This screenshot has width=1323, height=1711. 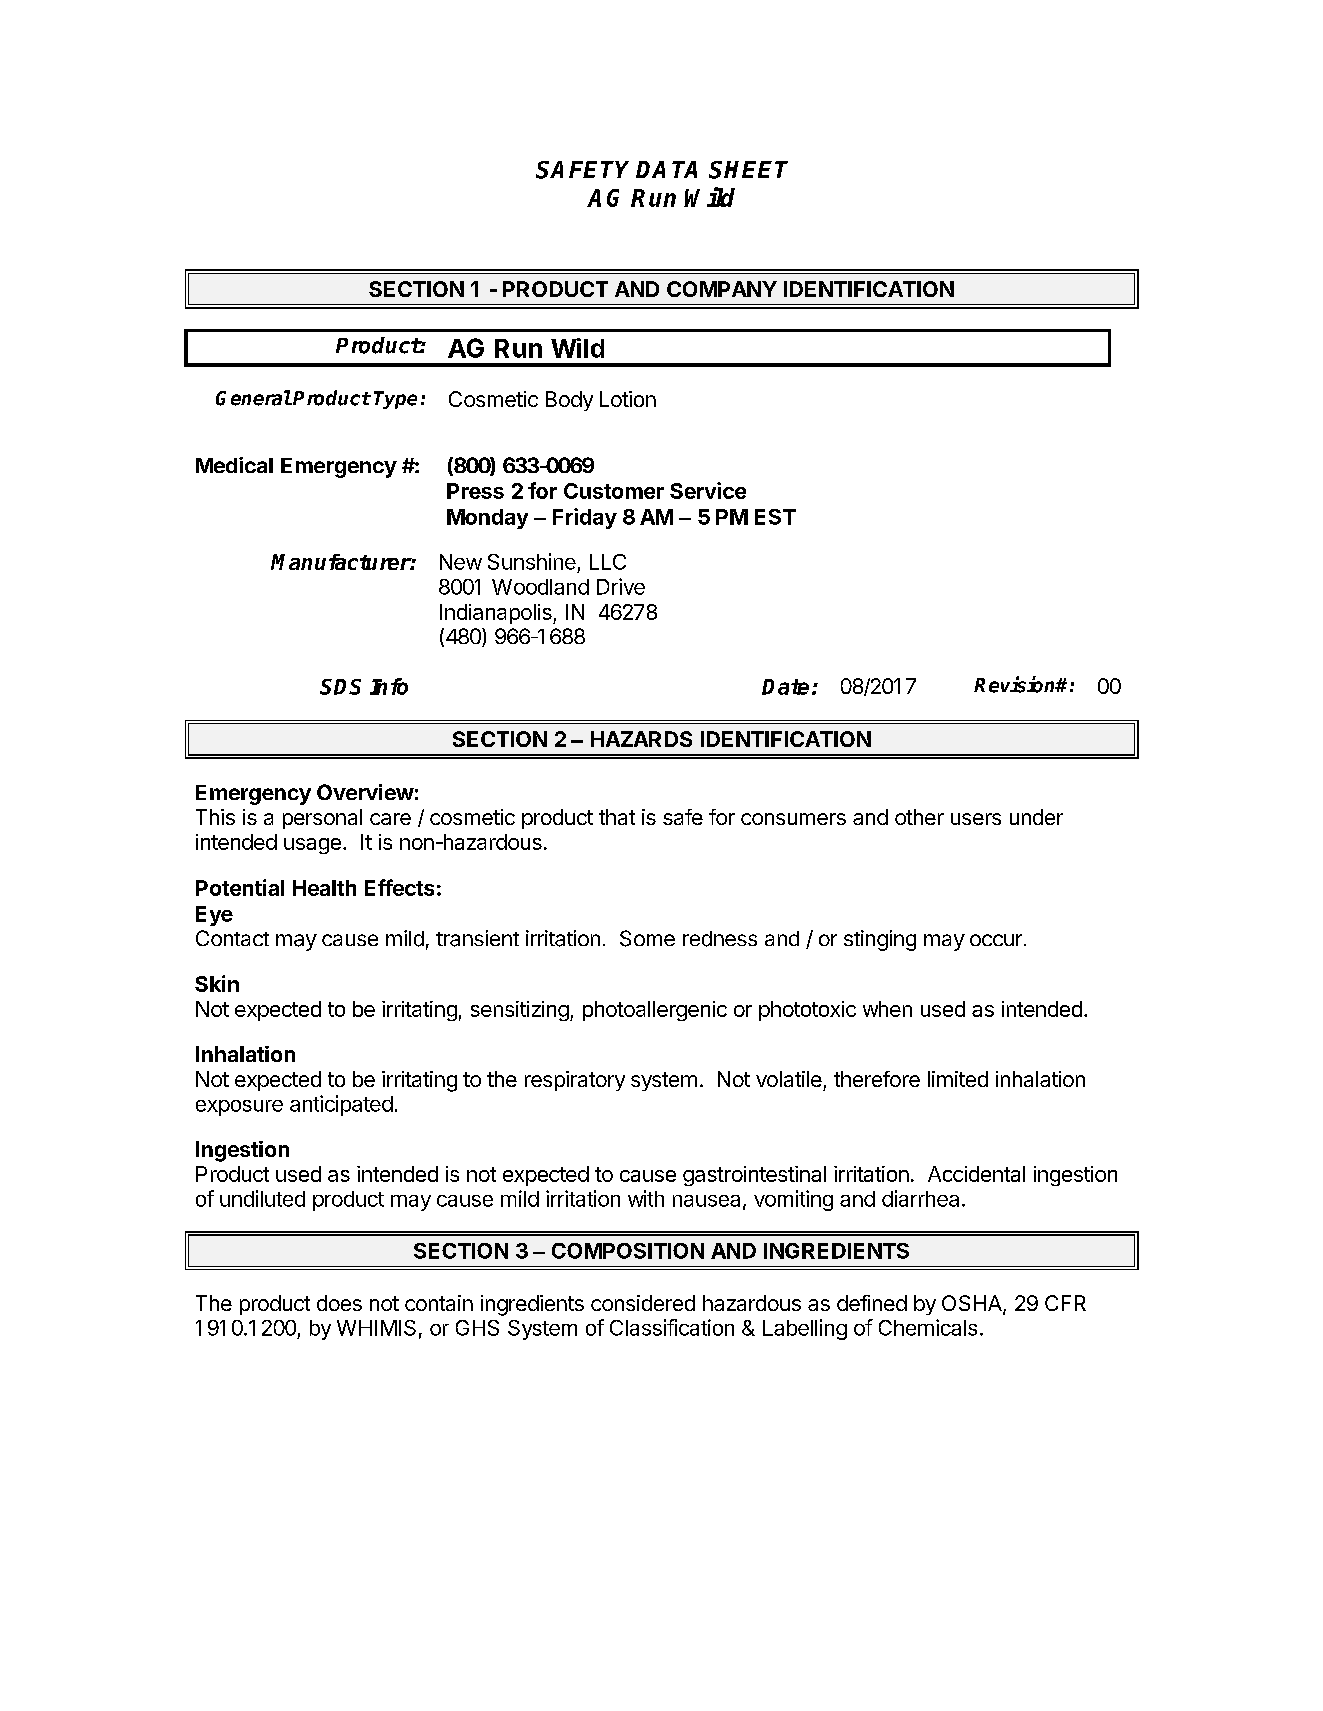 I want to click on Overview, so click(x=365, y=792).
